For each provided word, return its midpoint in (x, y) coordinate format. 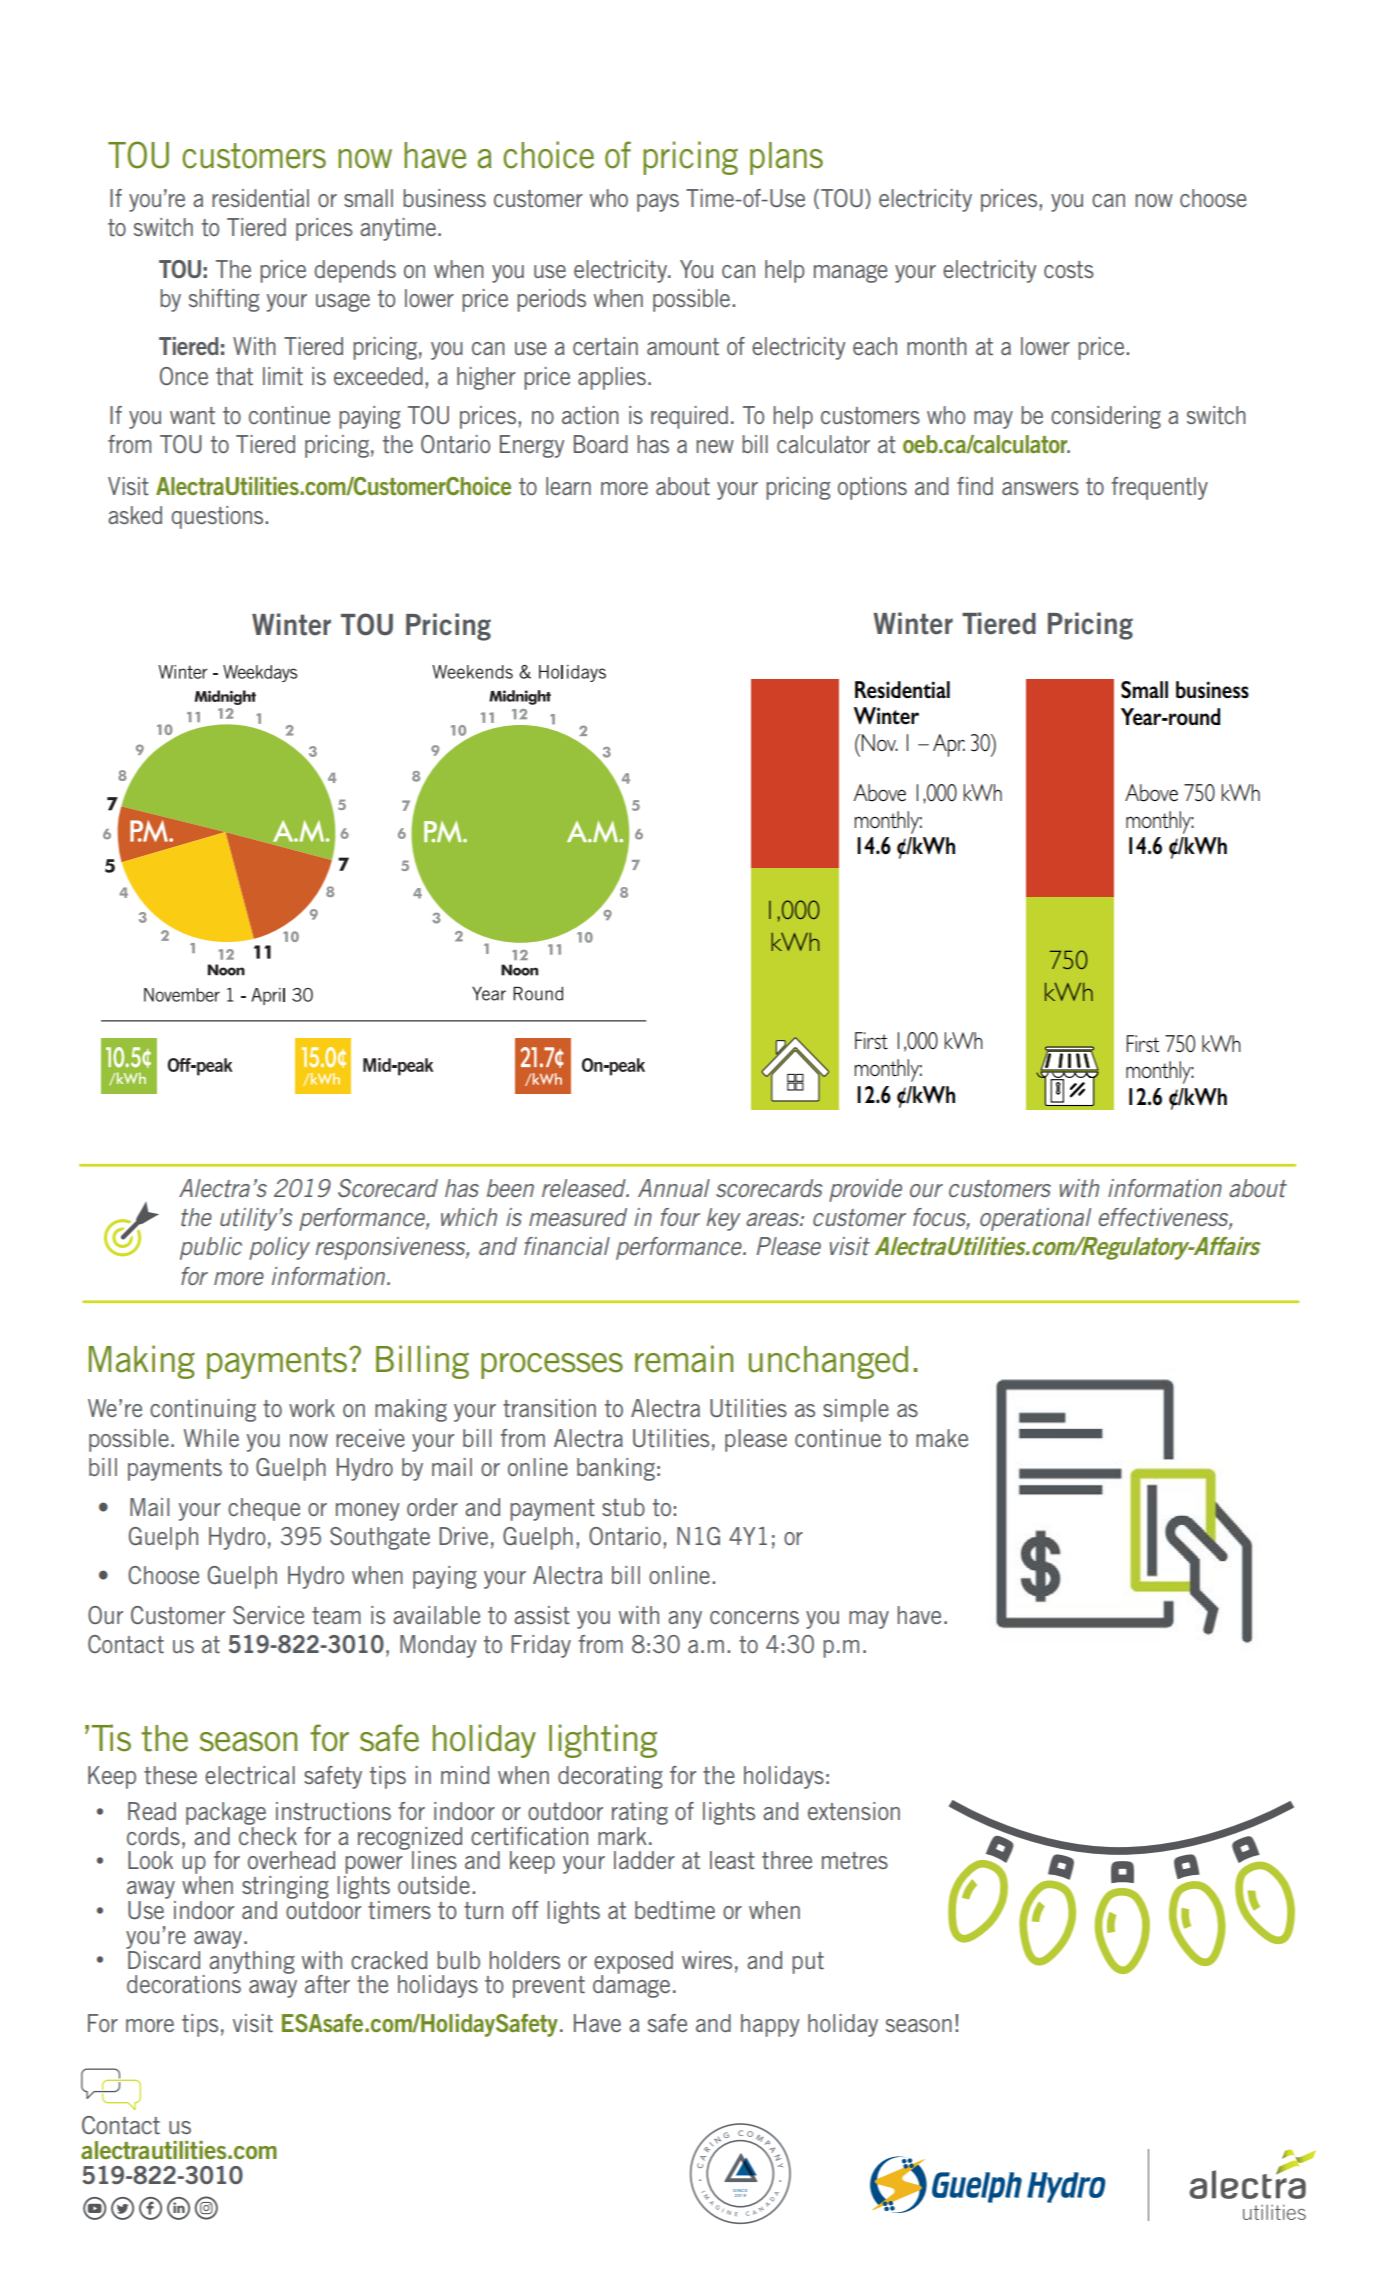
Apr (949, 745)
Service (268, 1615)
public (211, 1248)
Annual (674, 1188)
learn (568, 486)
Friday (541, 1646)
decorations (184, 1983)
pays (658, 203)
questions (218, 517)
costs (1069, 269)
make (942, 1438)
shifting (224, 300)
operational (1035, 1219)
